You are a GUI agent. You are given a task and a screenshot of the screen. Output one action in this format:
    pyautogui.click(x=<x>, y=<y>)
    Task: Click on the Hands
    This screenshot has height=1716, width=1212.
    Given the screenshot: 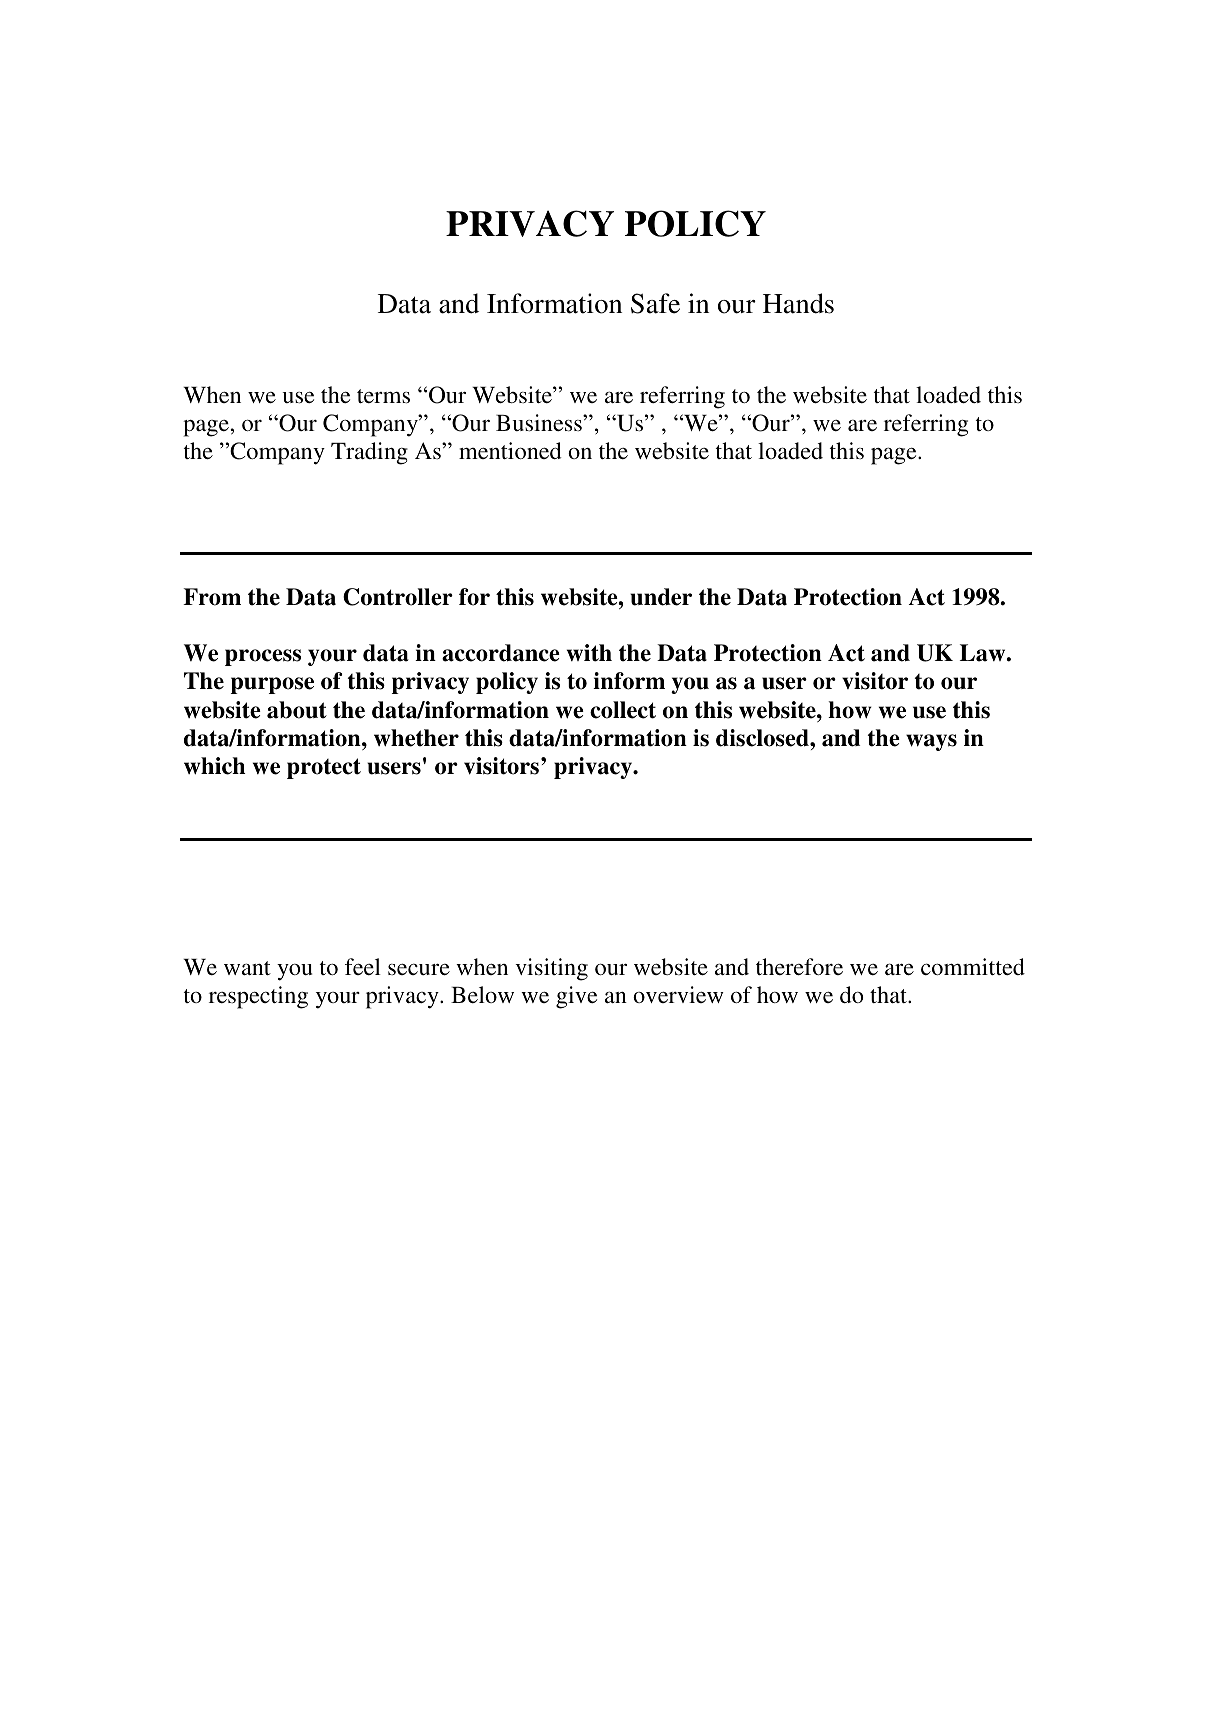 What is the action you would take?
    pyautogui.click(x=798, y=303)
